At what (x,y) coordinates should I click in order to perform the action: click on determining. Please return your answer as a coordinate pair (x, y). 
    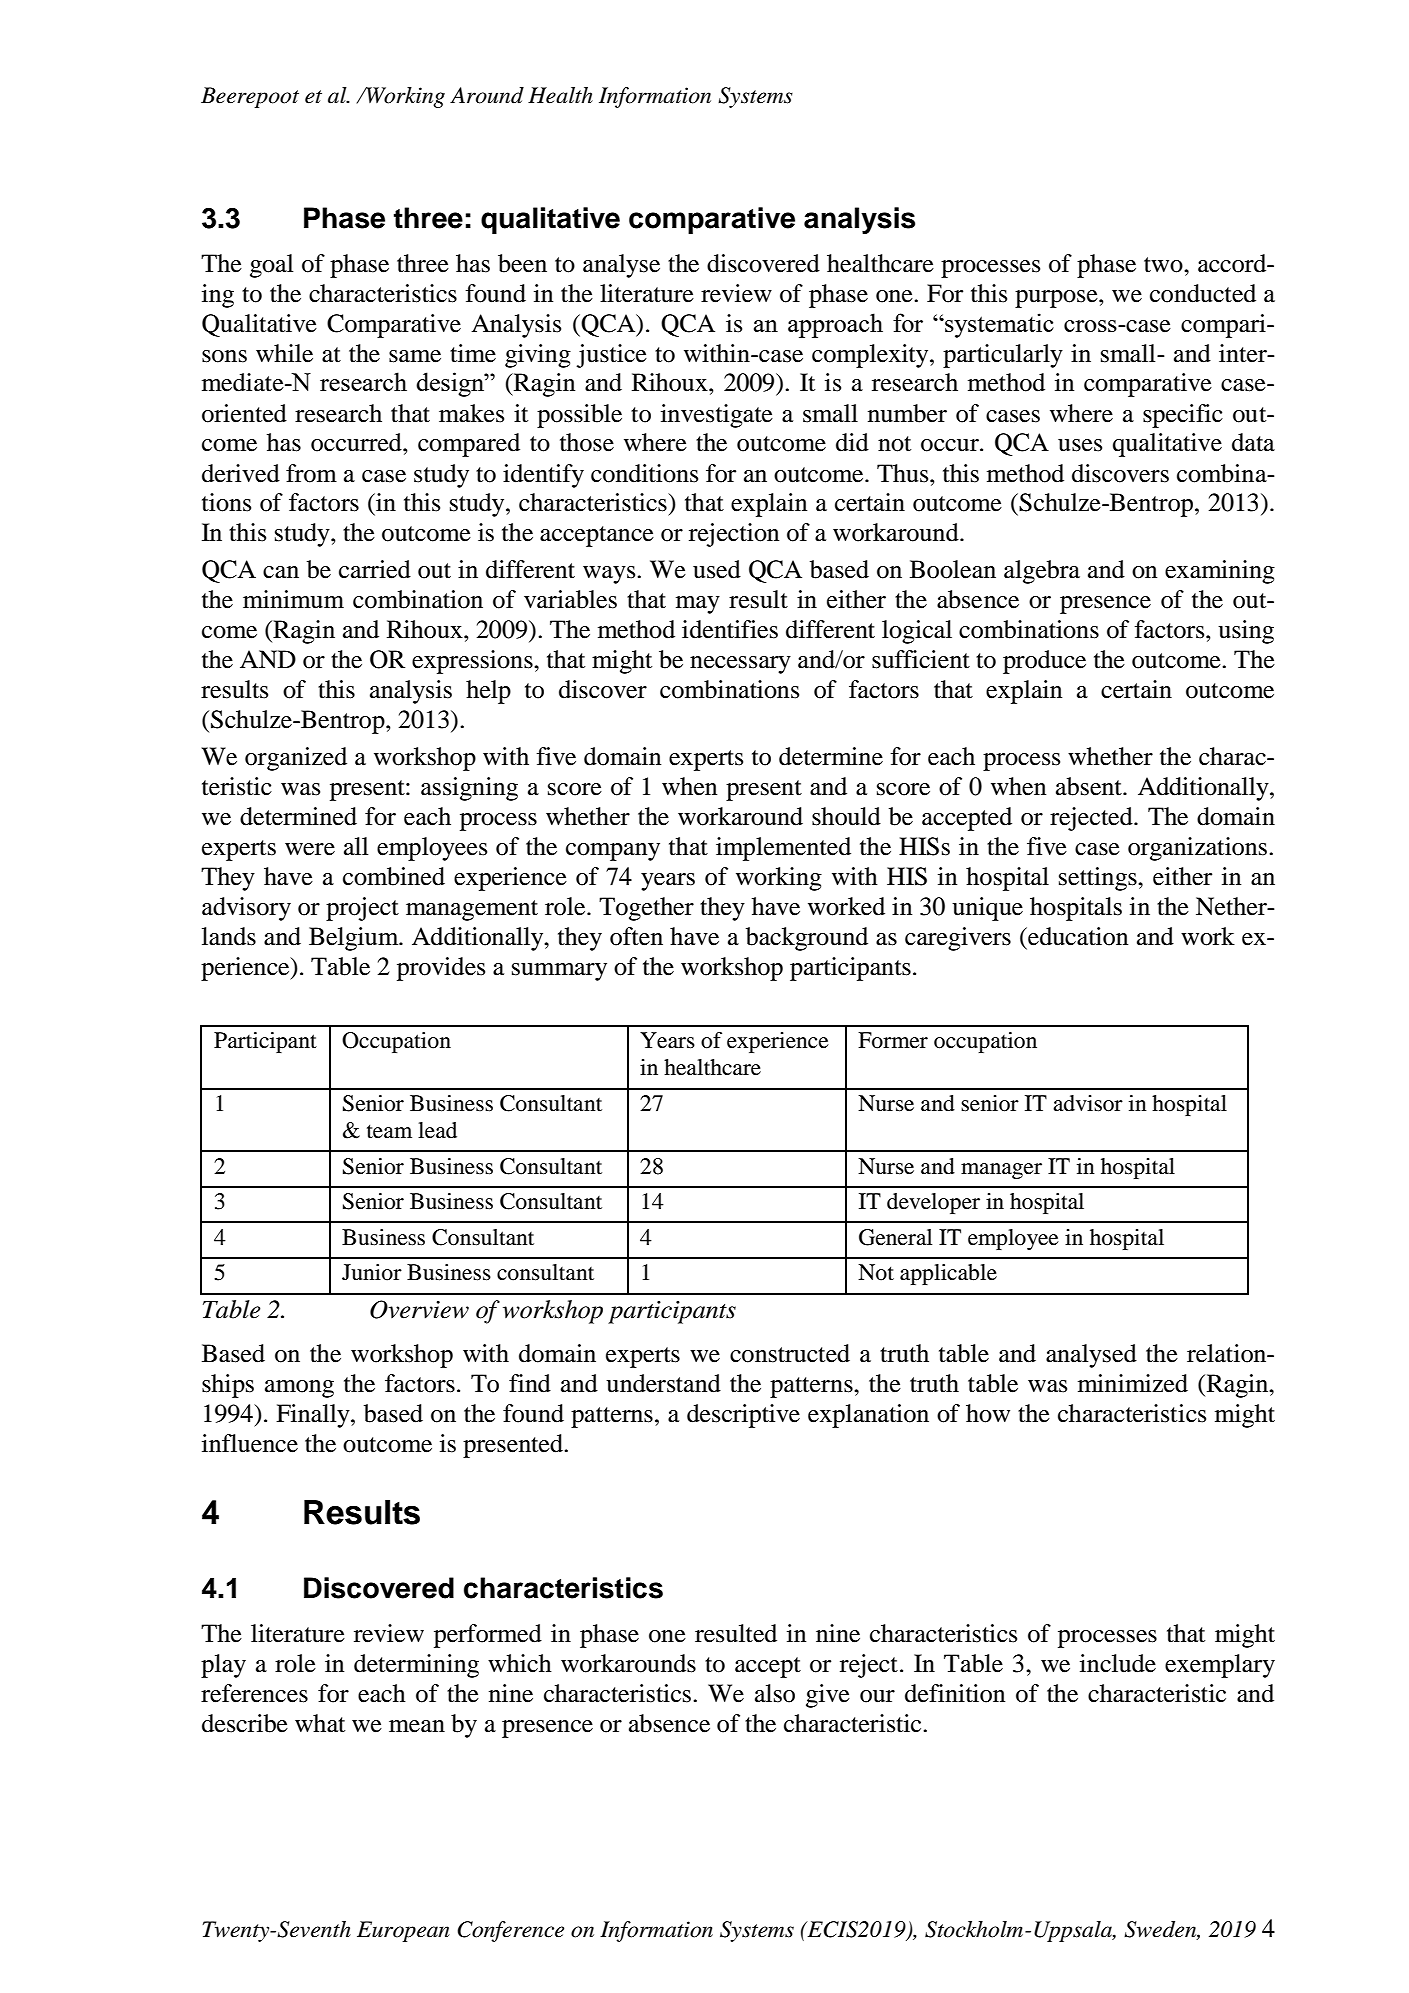
    Looking at the image, I should click on (416, 1666).
